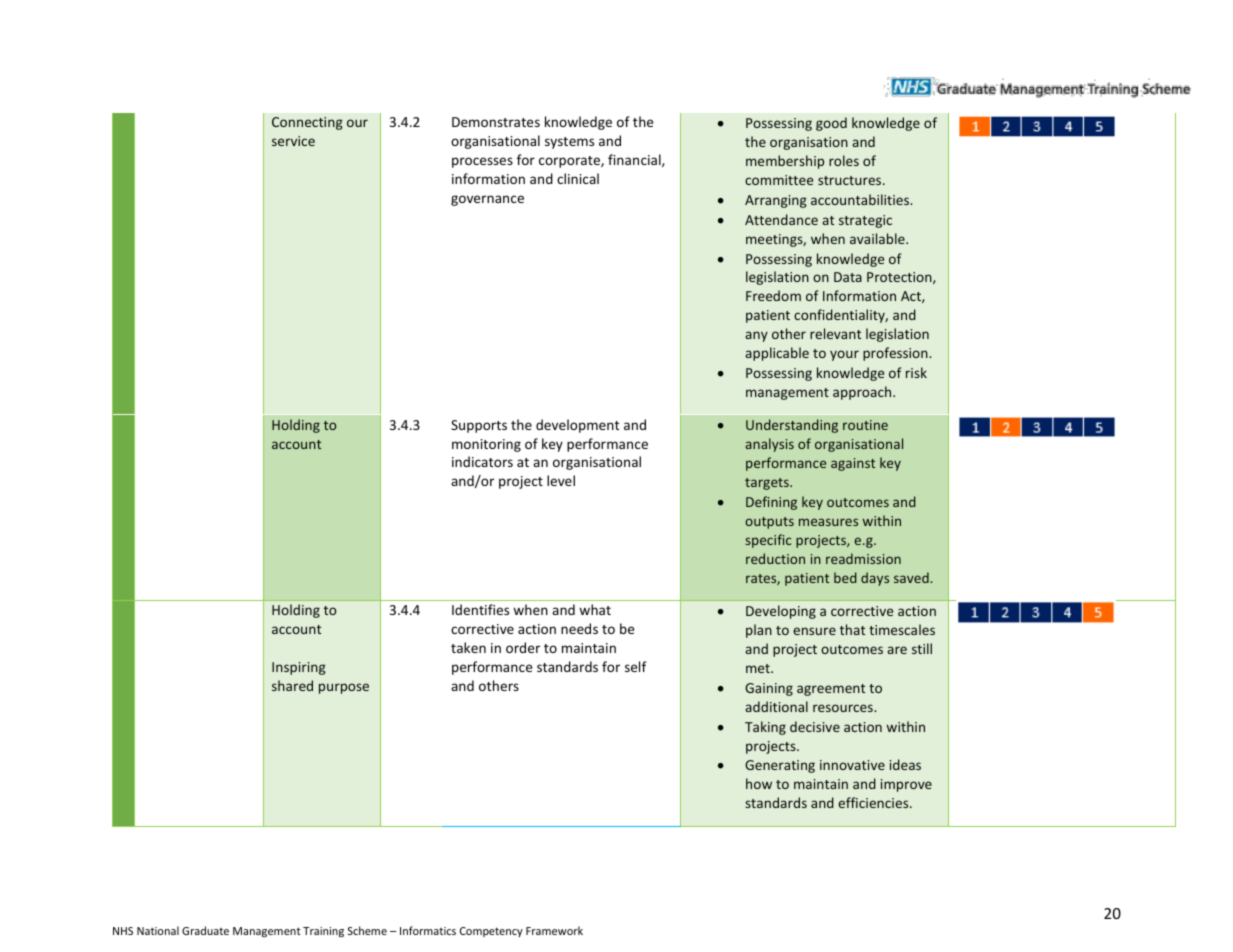 The width and height of the image is (1233, 952). Describe the element at coordinates (844, 160) in the image. I see `roles` at that location.
